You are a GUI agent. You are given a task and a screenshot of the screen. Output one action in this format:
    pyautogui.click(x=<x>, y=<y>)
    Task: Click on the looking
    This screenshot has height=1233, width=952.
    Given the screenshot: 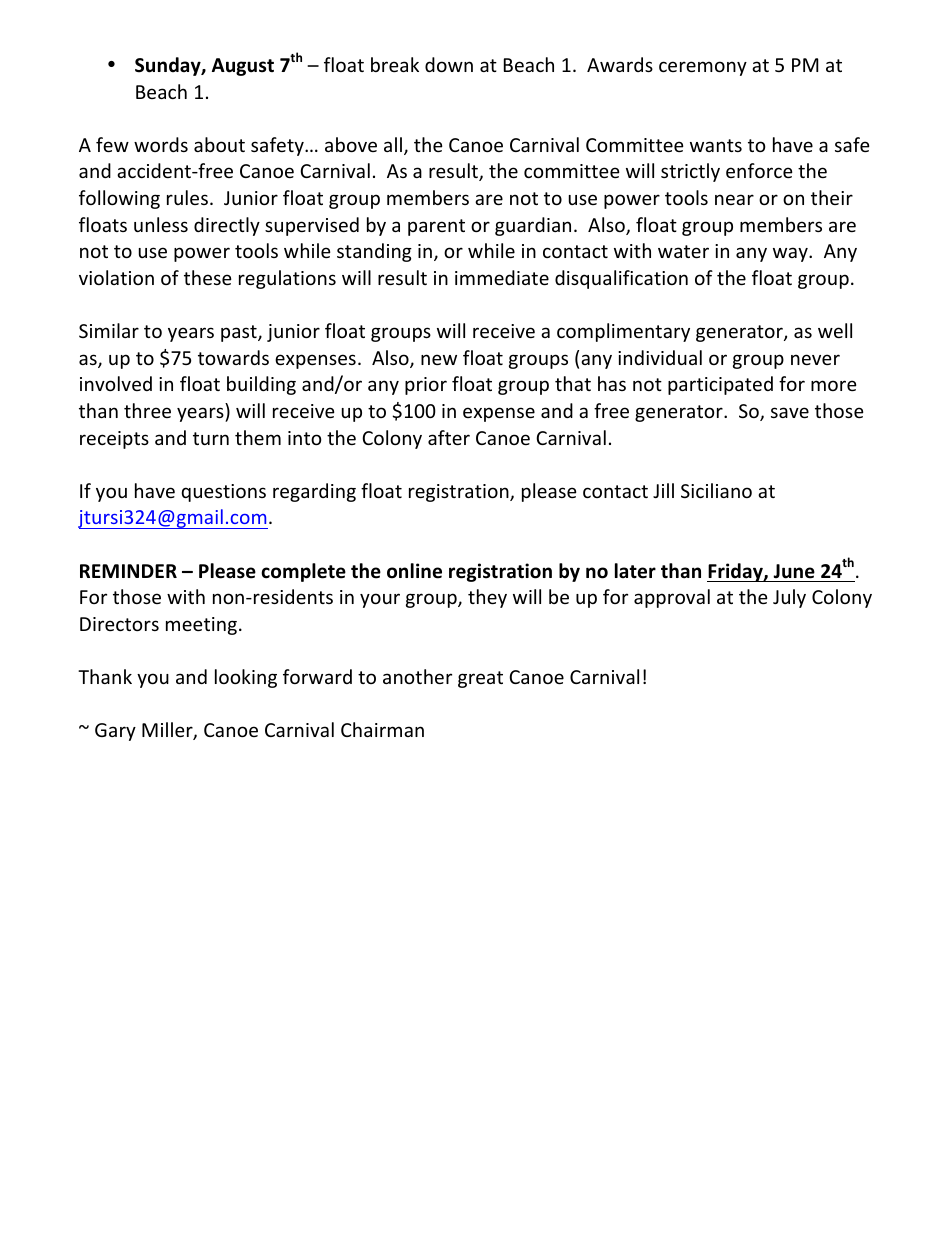 What is the action you would take?
    pyautogui.click(x=246, y=678)
